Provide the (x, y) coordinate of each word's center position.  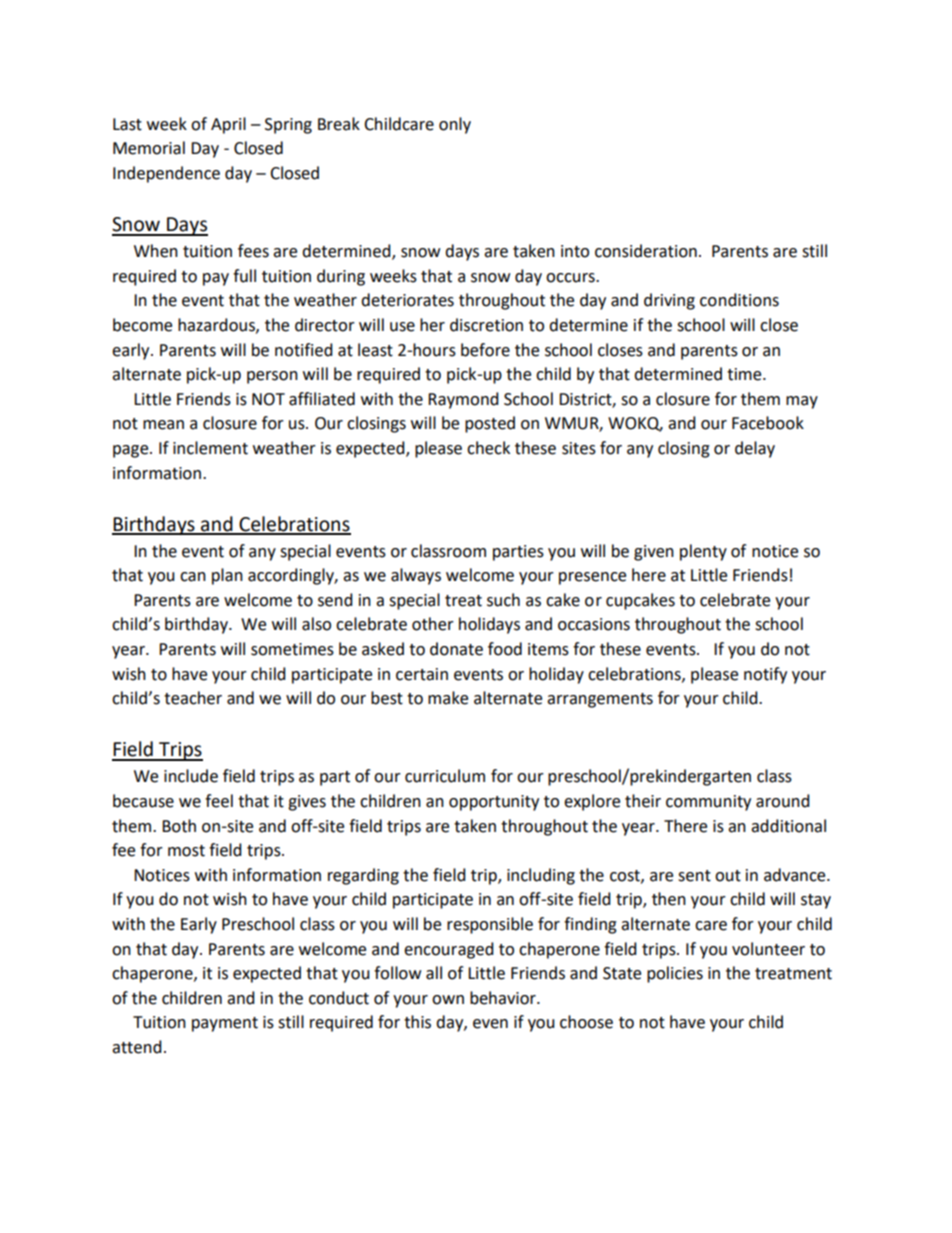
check (488, 448)
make (448, 698)
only (455, 125)
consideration (646, 251)
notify (765, 675)
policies (675, 974)
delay (755, 449)
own (448, 1000)
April (228, 125)
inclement (210, 448)
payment (225, 1024)
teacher (193, 698)
